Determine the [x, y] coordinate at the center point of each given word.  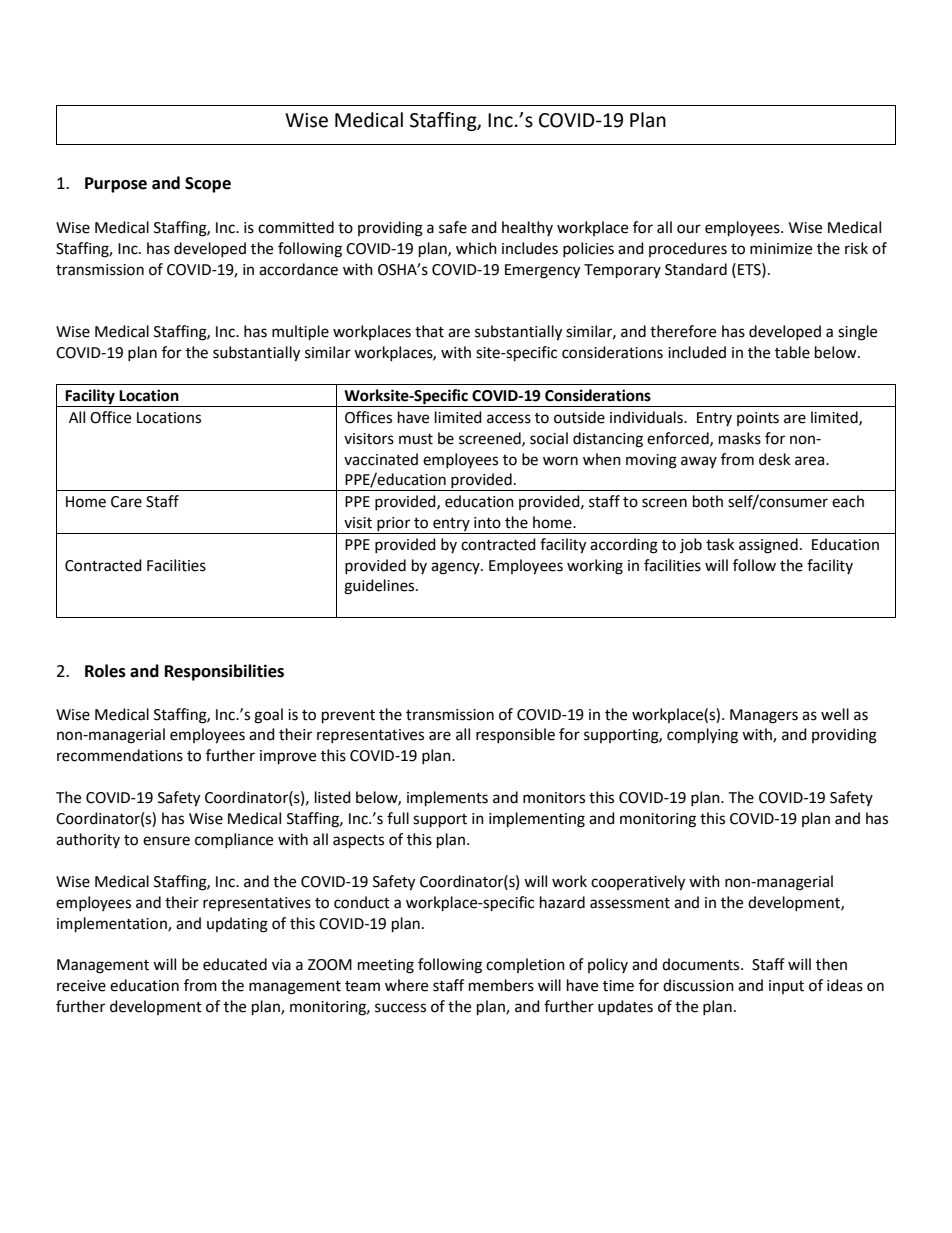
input [786, 987]
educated [235, 964]
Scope [208, 185]
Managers [764, 716]
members [501, 985]
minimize [781, 249]
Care [126, 502]
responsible [515, 735]
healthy [527, 228]
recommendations [120, 755]
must [416, 439]
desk [774, 459]
